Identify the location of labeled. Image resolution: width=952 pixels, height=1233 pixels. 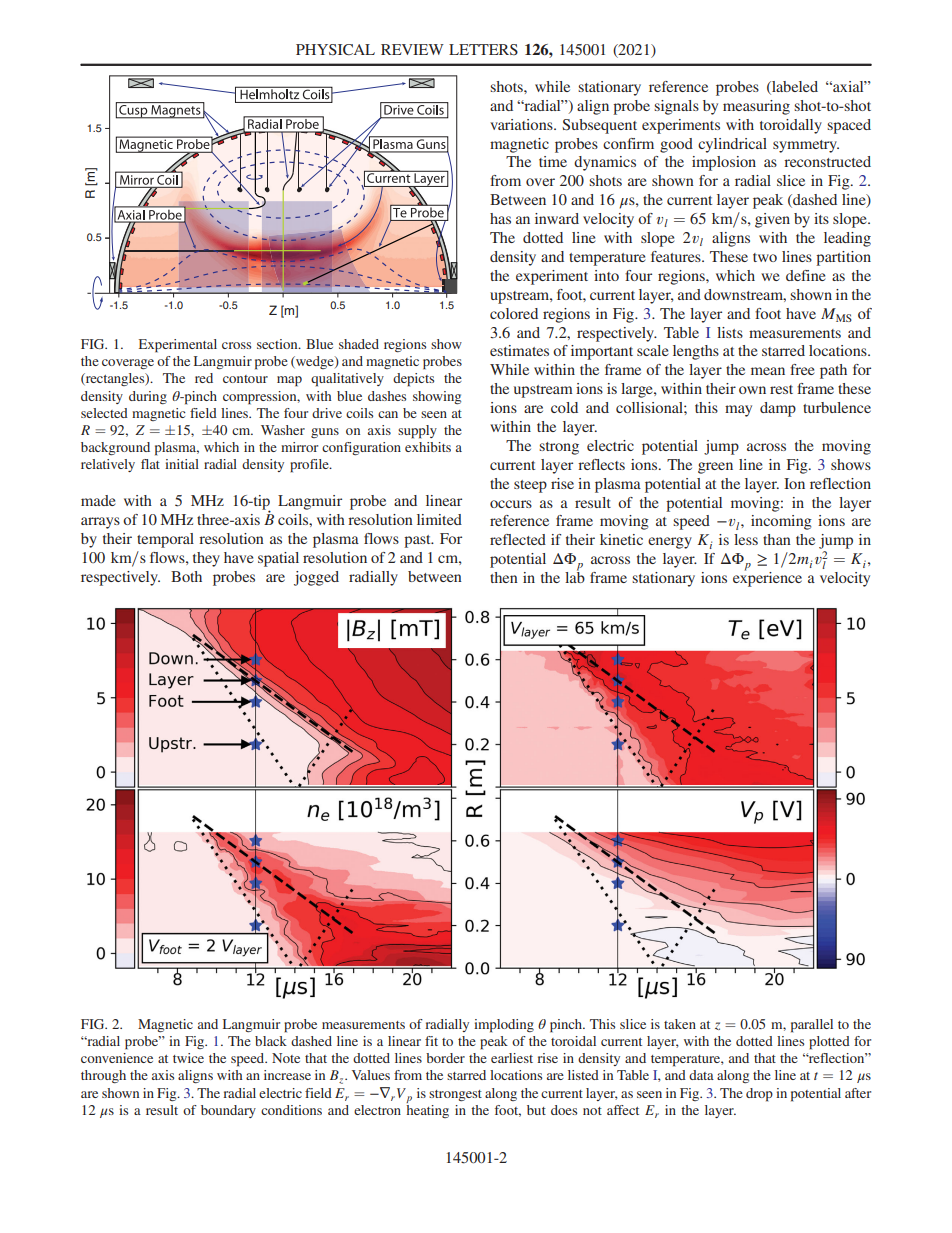
(794, 86).
